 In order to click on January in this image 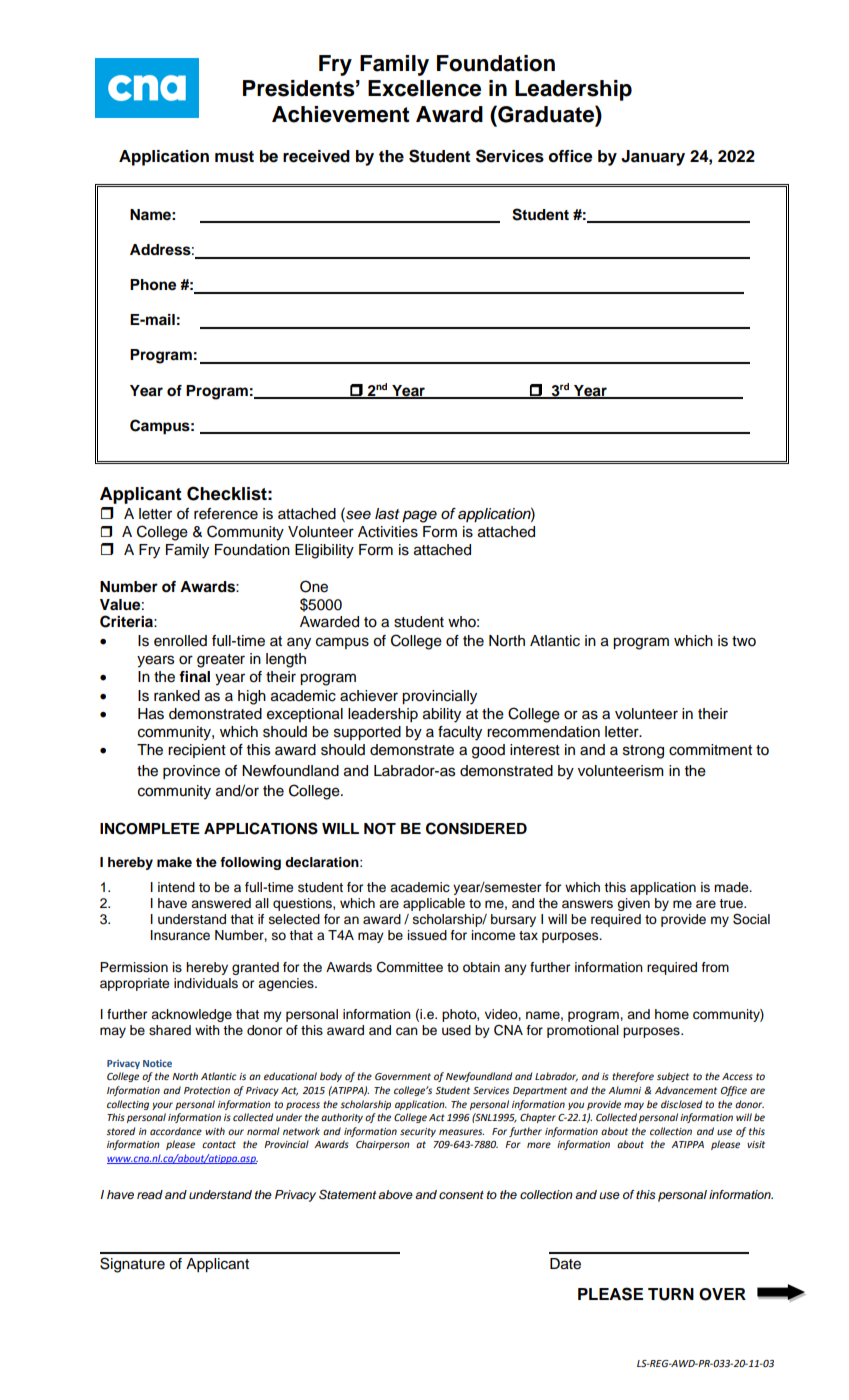, I will do `click(653, 158)`.
